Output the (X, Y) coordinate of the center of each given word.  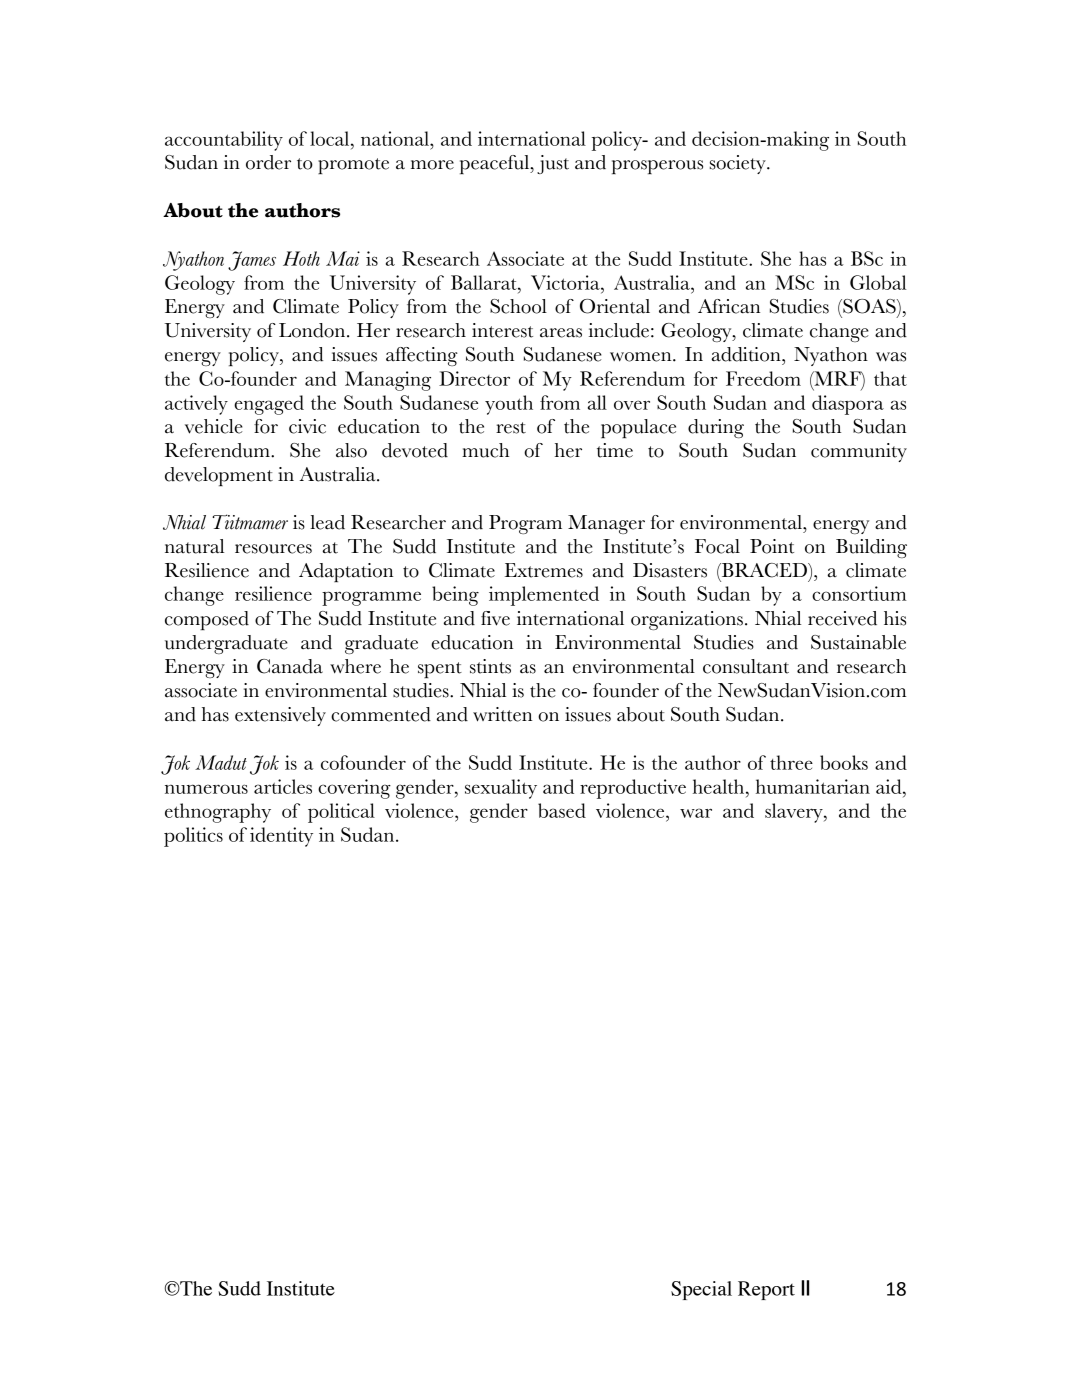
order (268, 162)
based (562, 810)
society (739, 164)
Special (701, 1290)
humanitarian (813, 786)
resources (273, 549)
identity (281, 837)
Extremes (544, 570)
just (553, 164)
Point (772, 546)
